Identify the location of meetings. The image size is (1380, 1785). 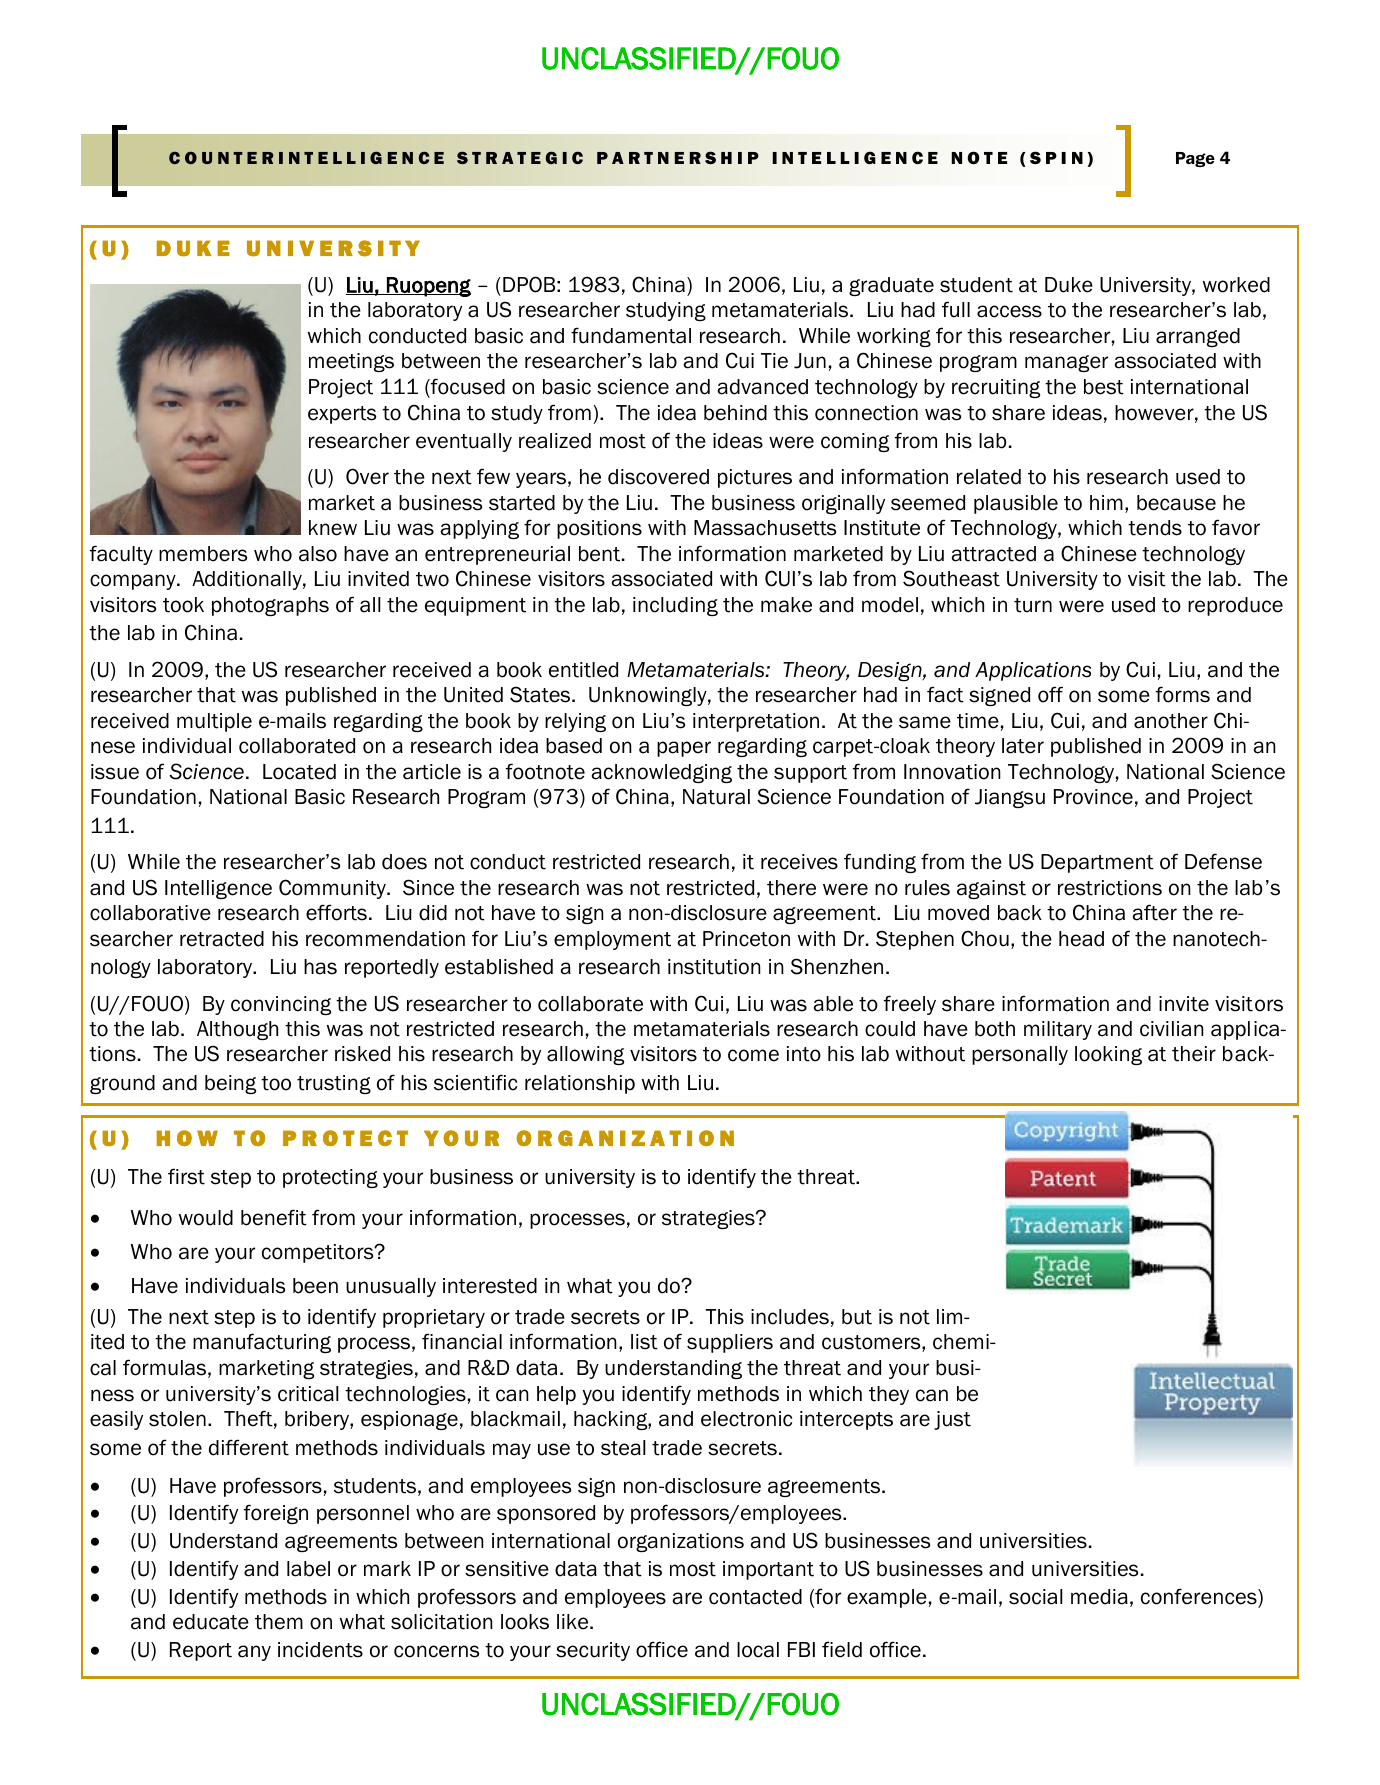
(351, 362).
